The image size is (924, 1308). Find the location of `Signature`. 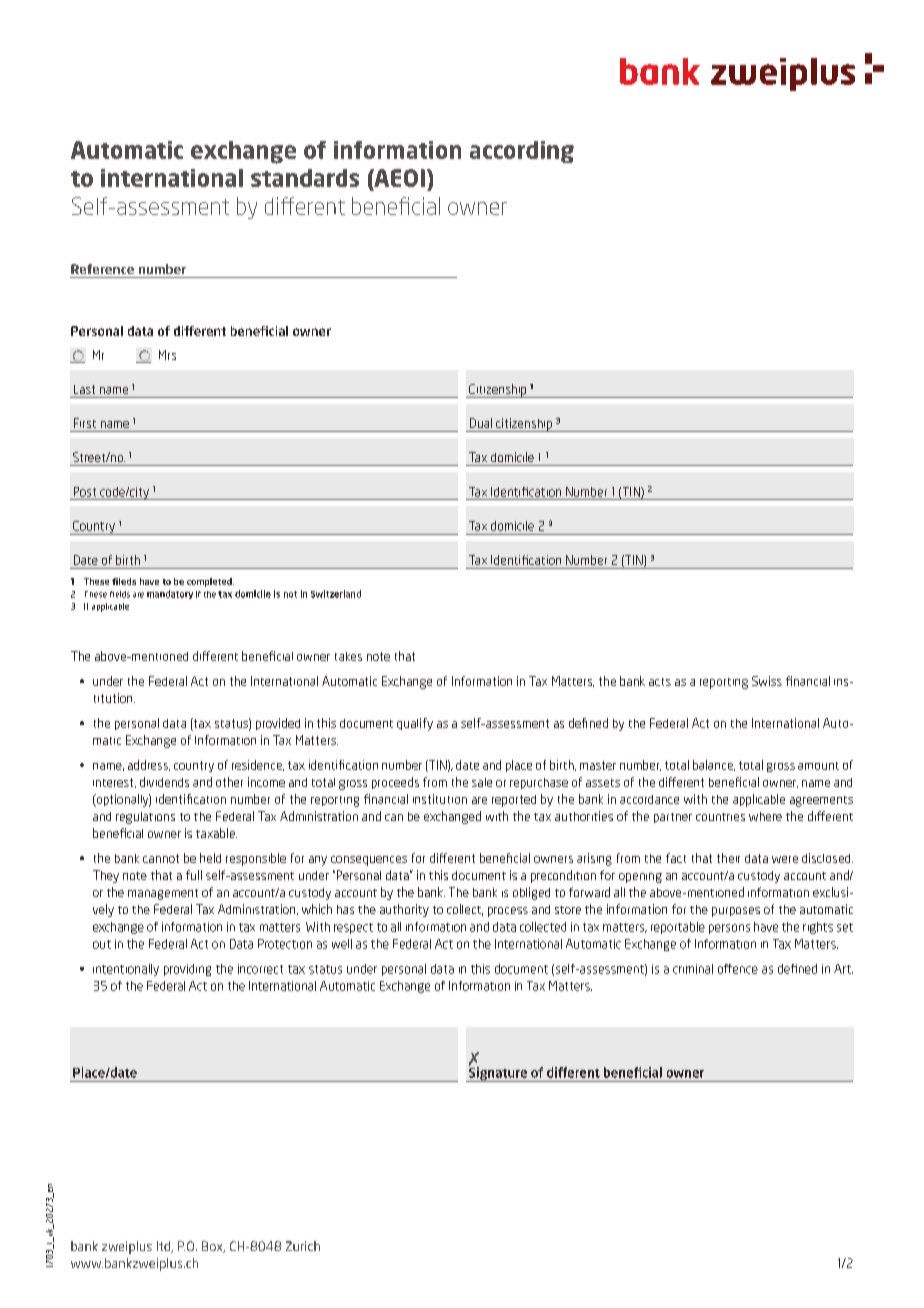

Signature is located at coordinates (498, 1073).
